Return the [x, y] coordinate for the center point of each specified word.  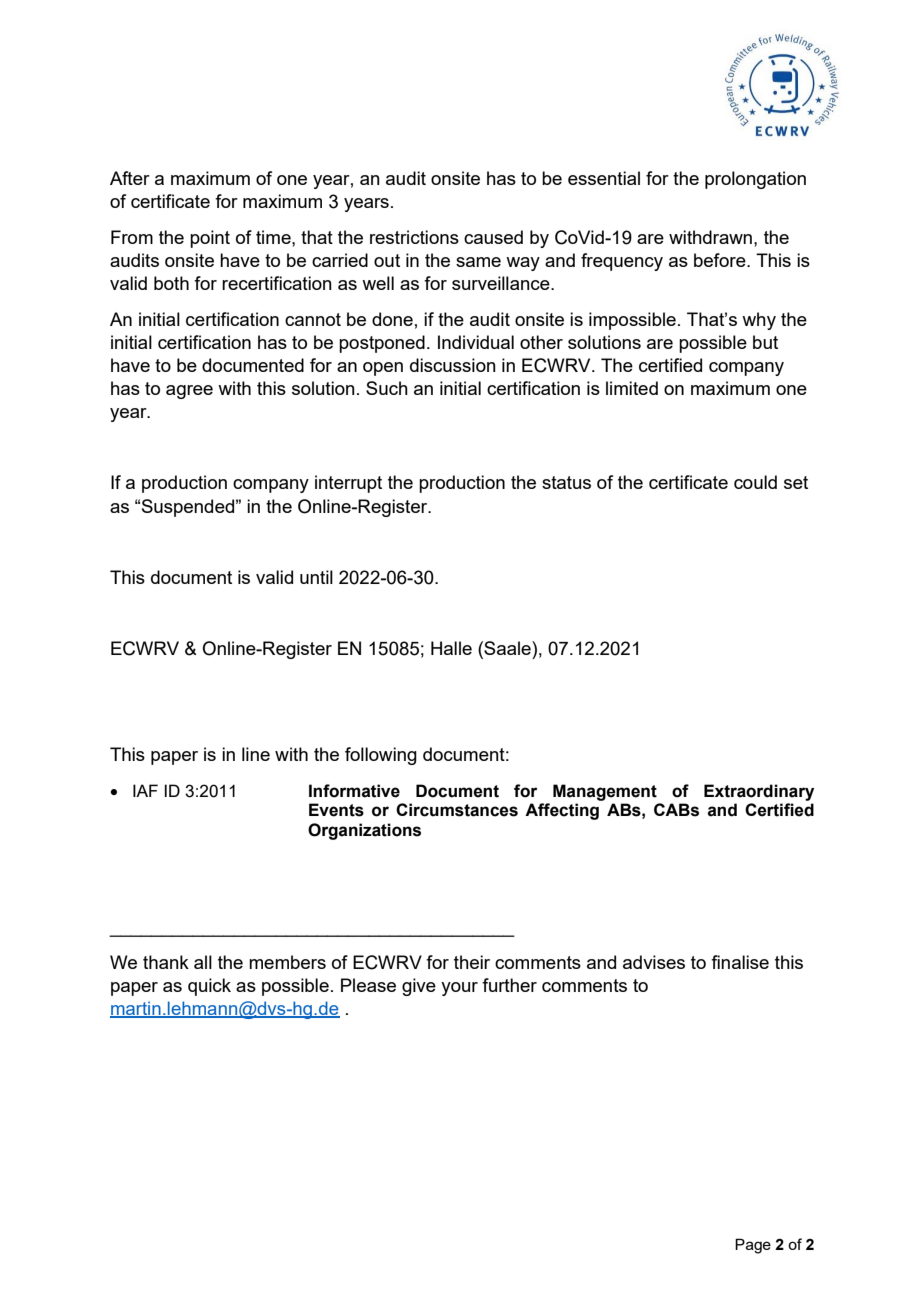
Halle [451, 648]
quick [209, 987]
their [472, 962]
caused [493, 237]
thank [166, 962]
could [755, 482]
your [459, 989]
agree [189, 392]
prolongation [755, 180]
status [566, 482]
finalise [740, 962]
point [210, 239]
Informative [354, 791]
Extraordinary [759, 792]
